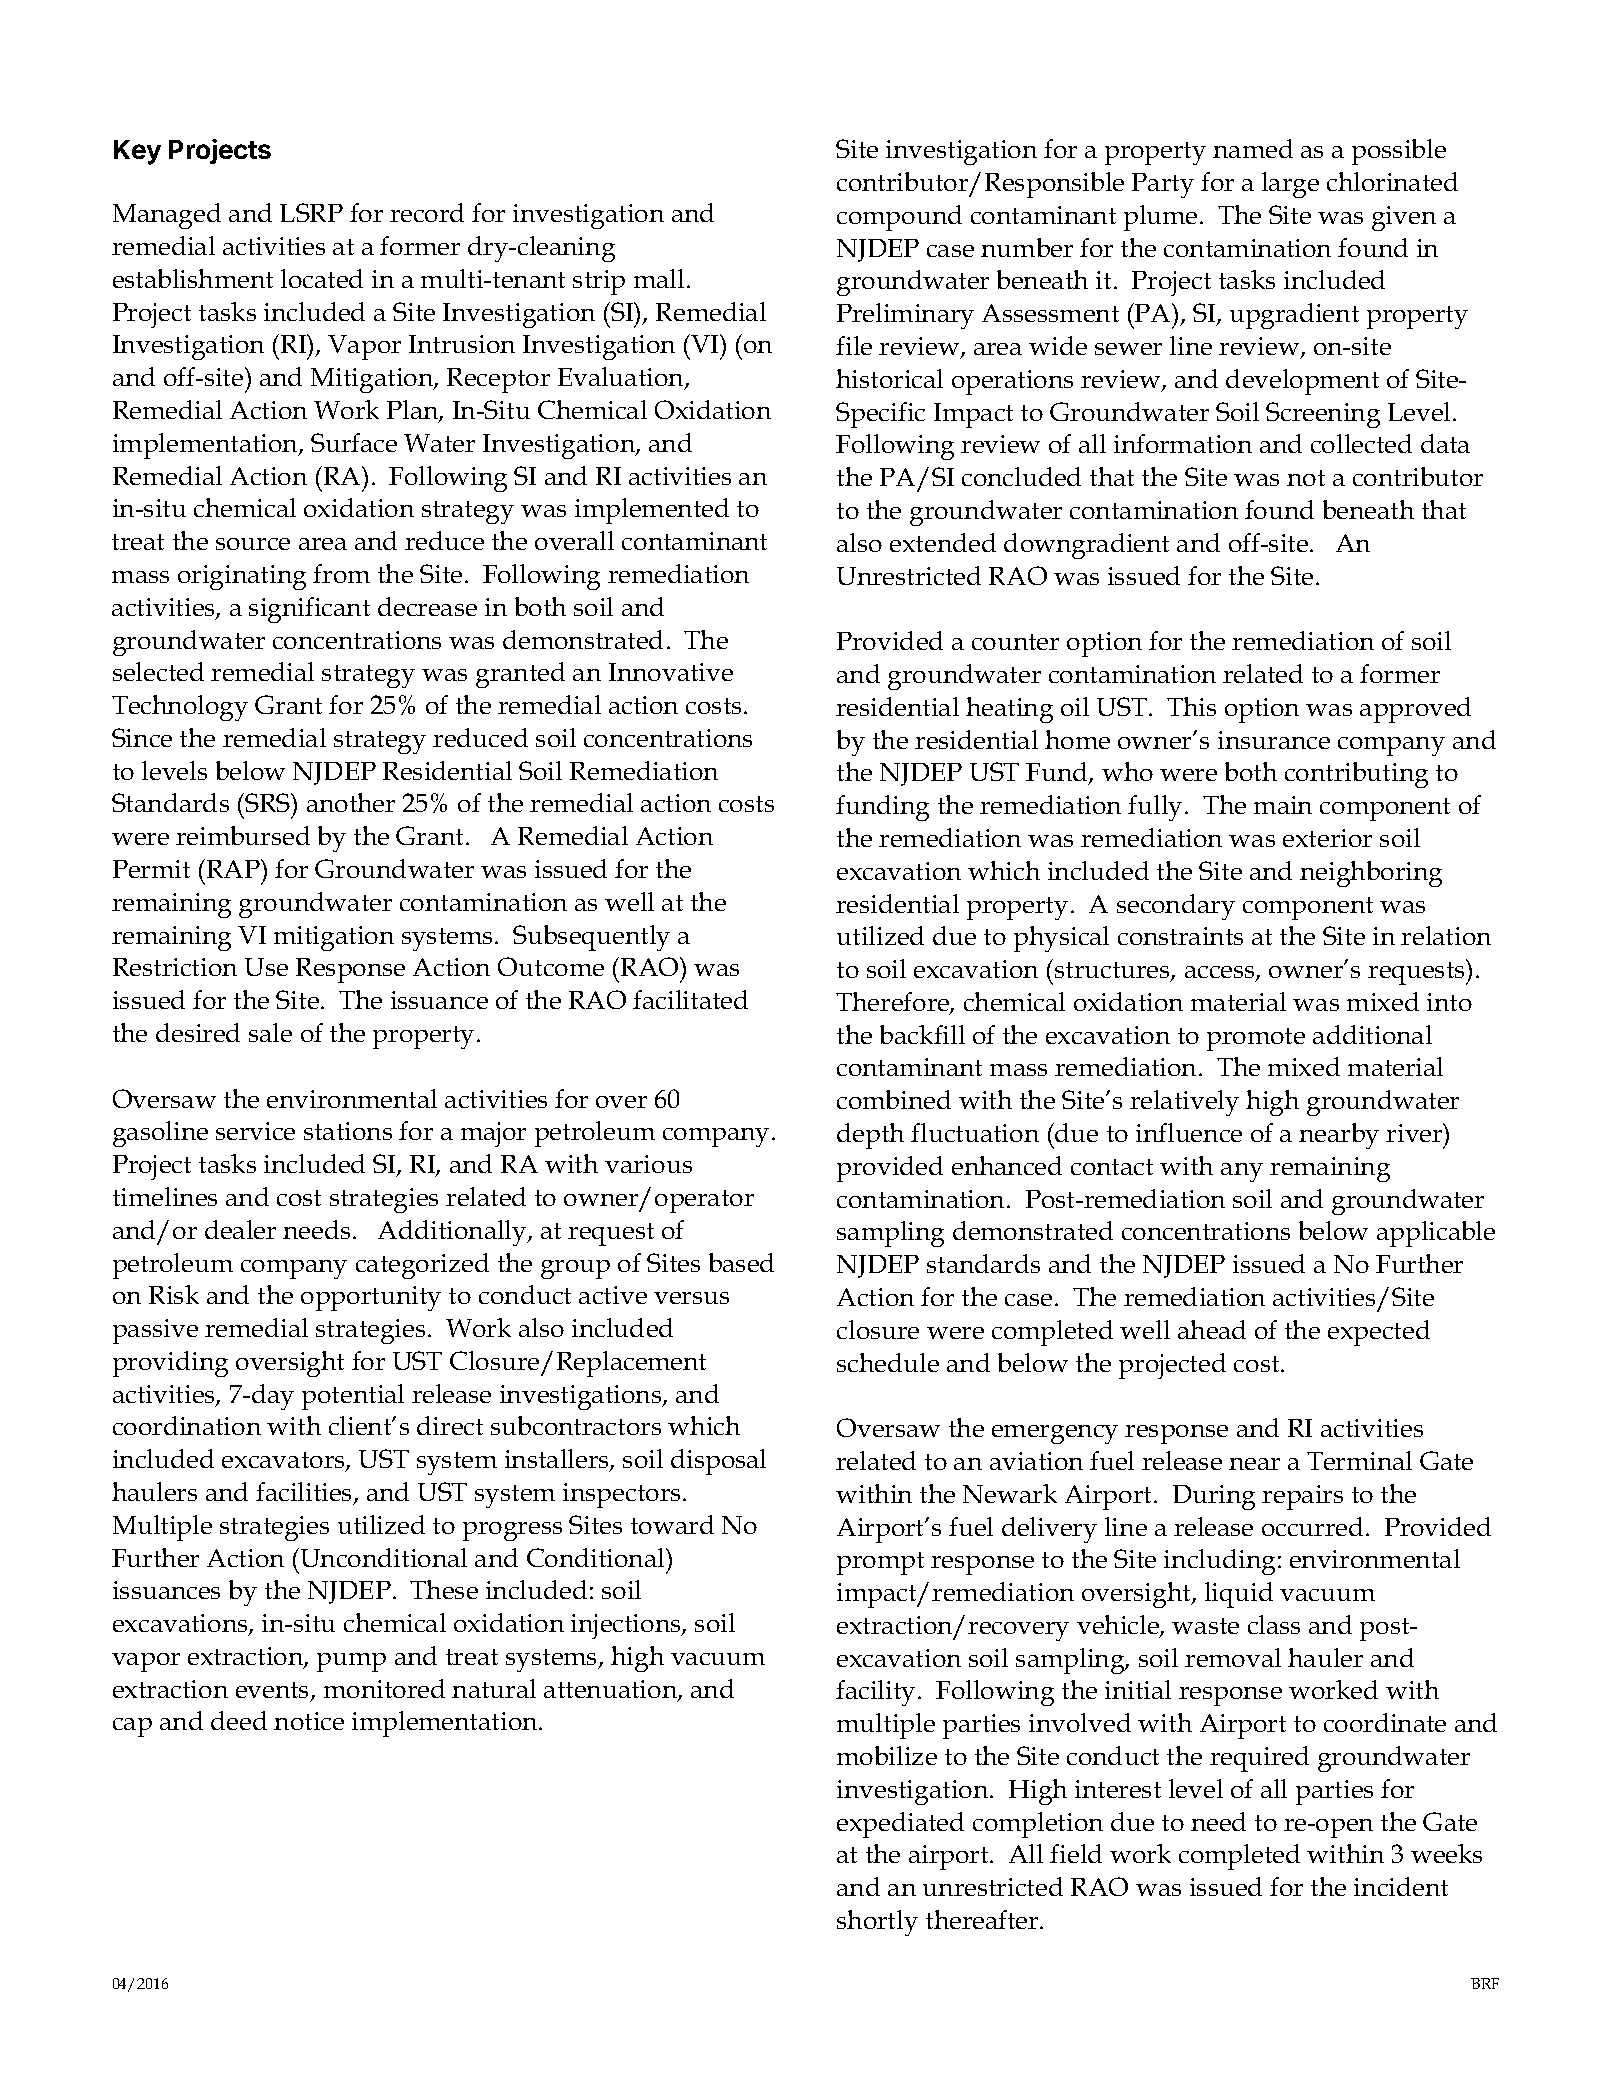 The width and height of the screenshot is (1614, 2089). I want to click on large, so click(1290, 185).
